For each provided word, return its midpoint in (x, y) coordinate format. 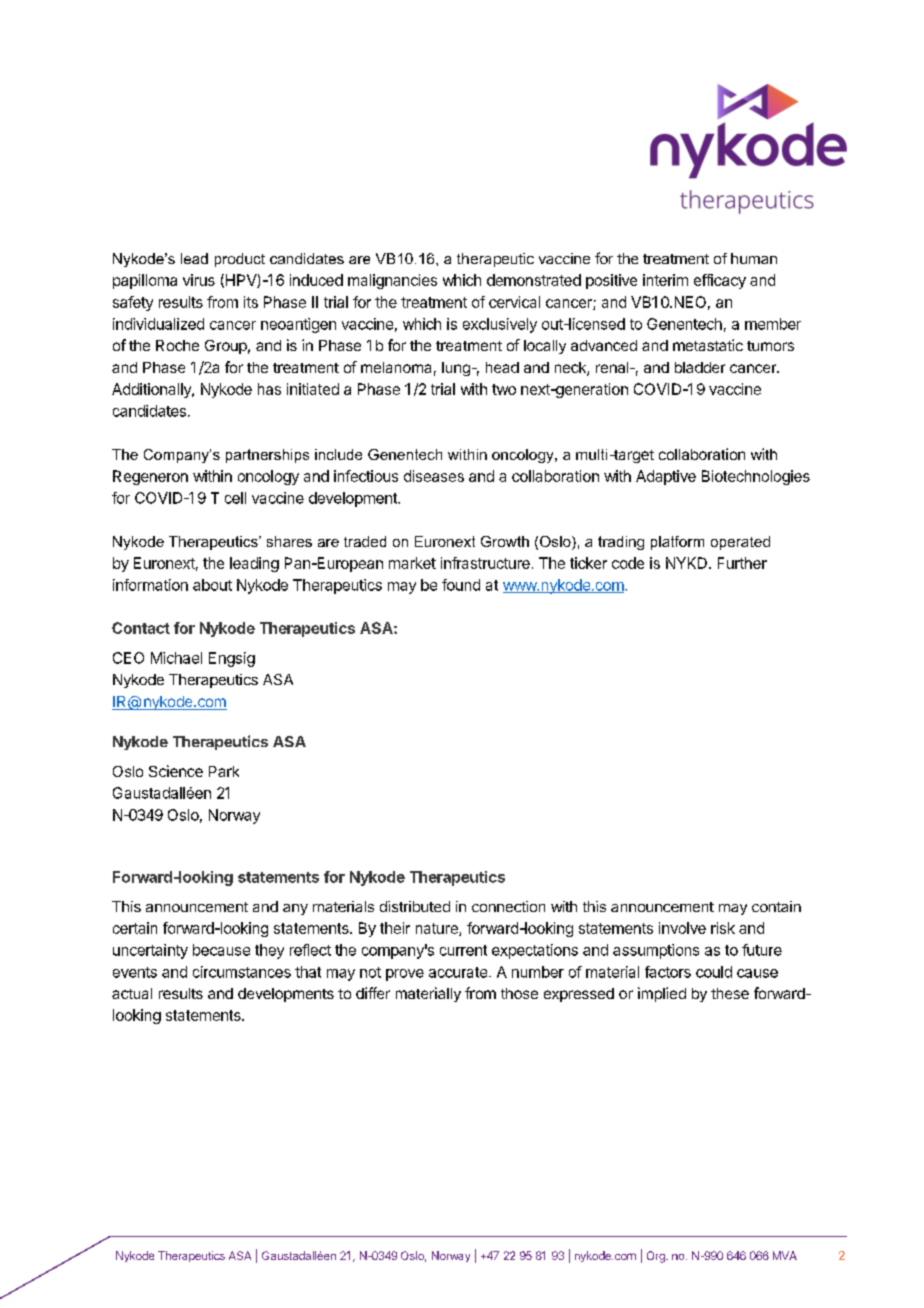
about (212, 585)
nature (438, 929)
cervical (514, 302)
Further (742, 563)
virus (199, 280)
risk (723, 928)
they (269, 951)
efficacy (720, 281)
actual (132, 993)
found (461, 585)
